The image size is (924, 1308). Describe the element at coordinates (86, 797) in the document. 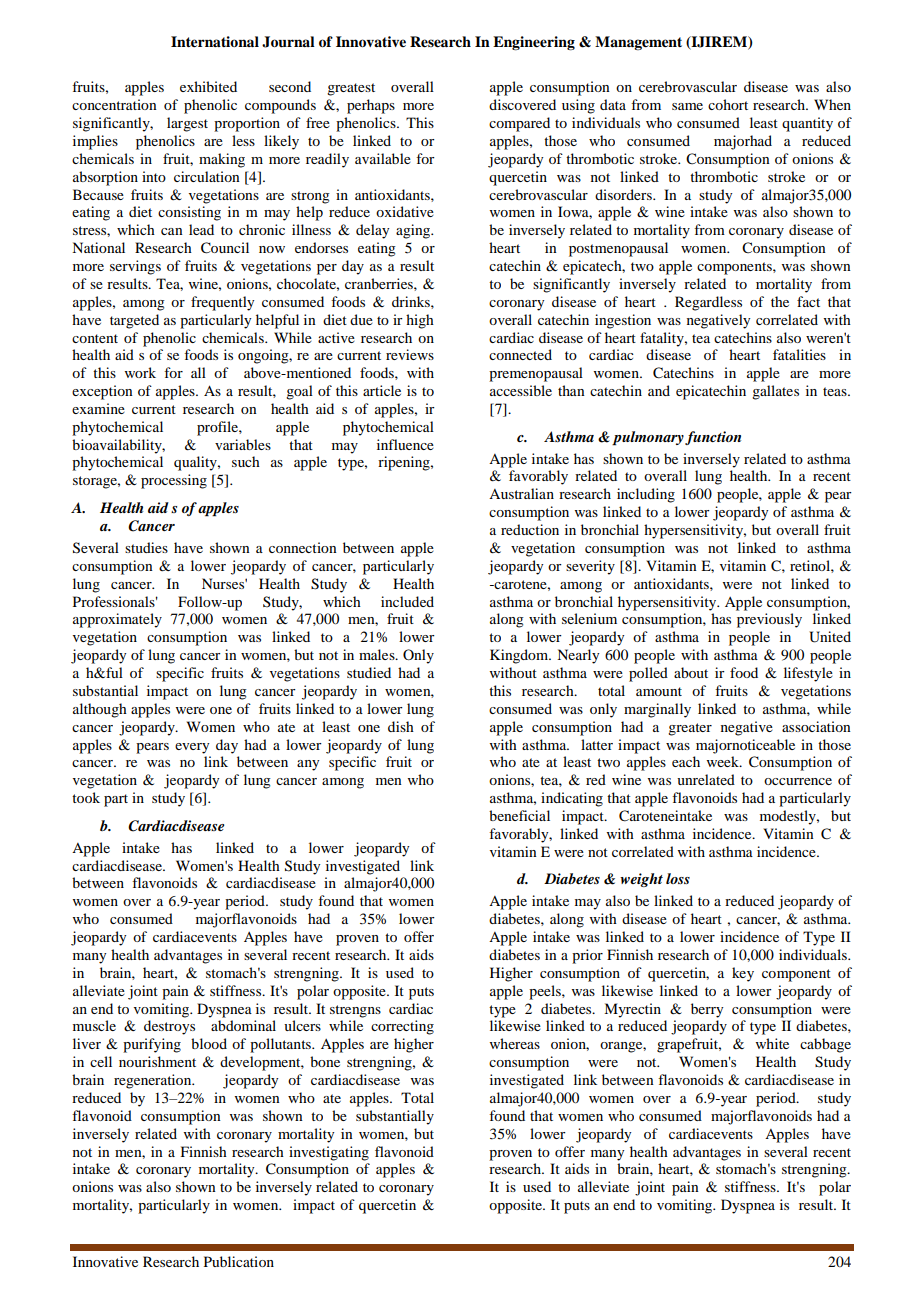

I see `took` at that location.
